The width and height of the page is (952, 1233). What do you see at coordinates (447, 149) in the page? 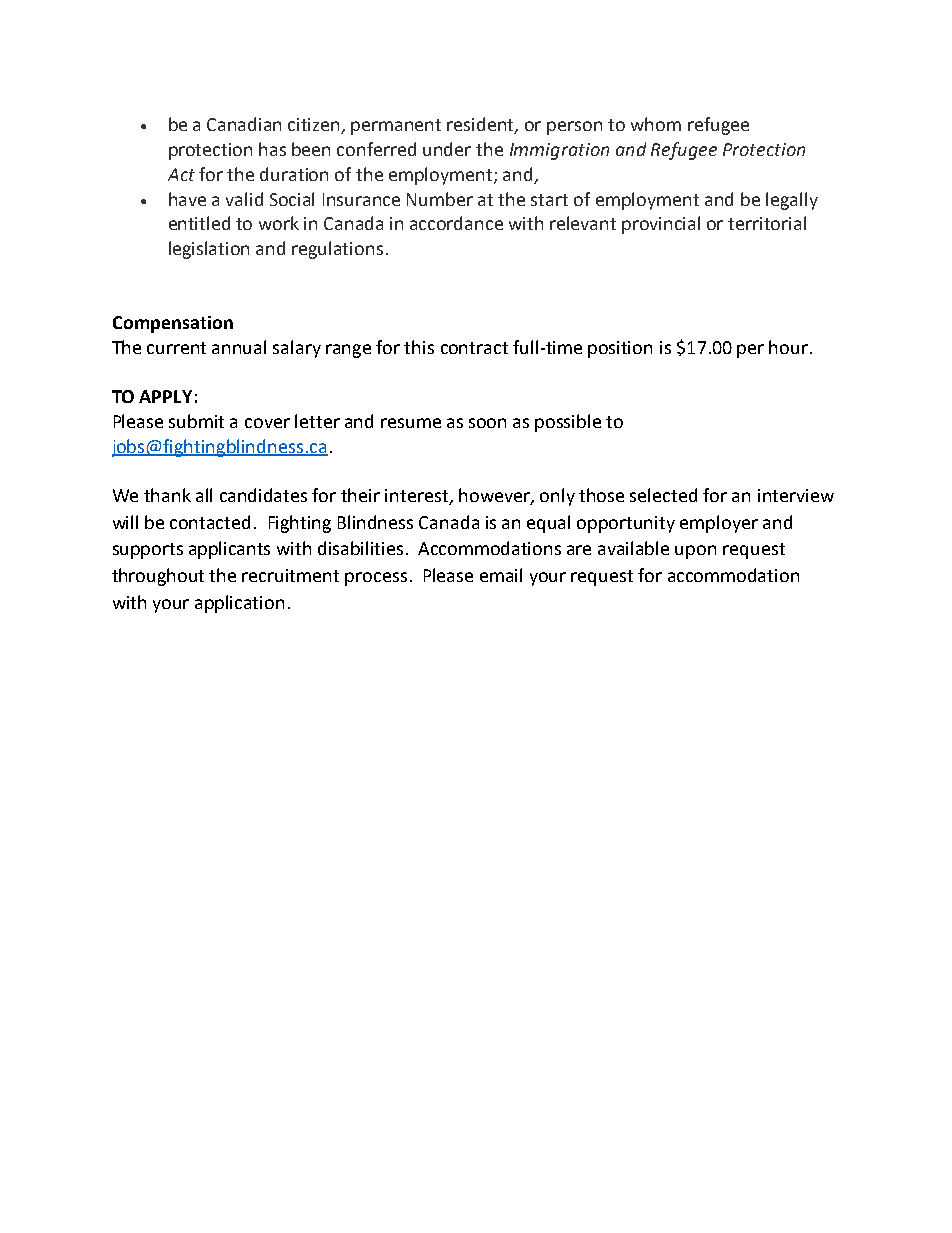
I see `under` at bounding box center [447, 149].
